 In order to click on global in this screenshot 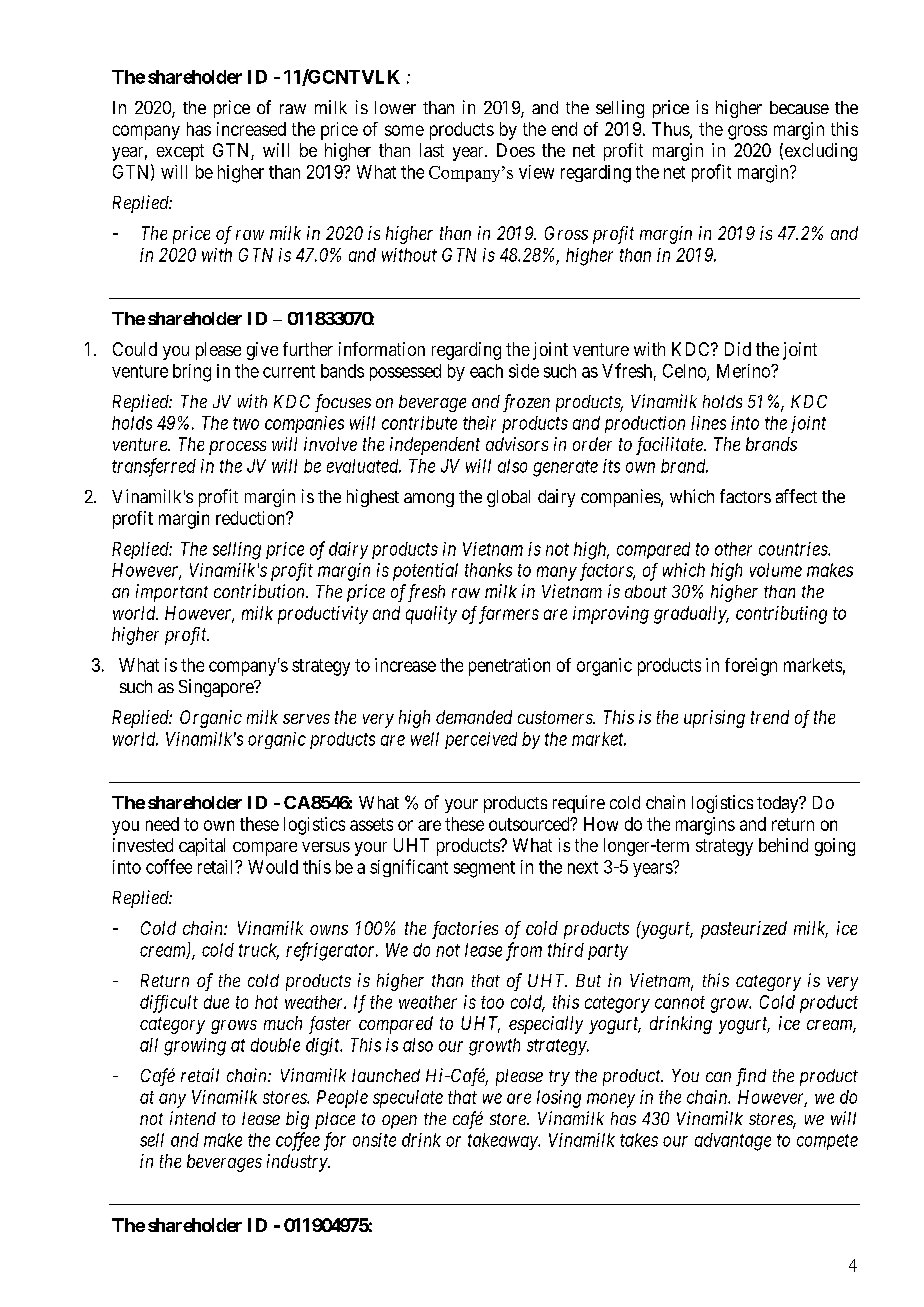, I will do `click(508, 498)`.
